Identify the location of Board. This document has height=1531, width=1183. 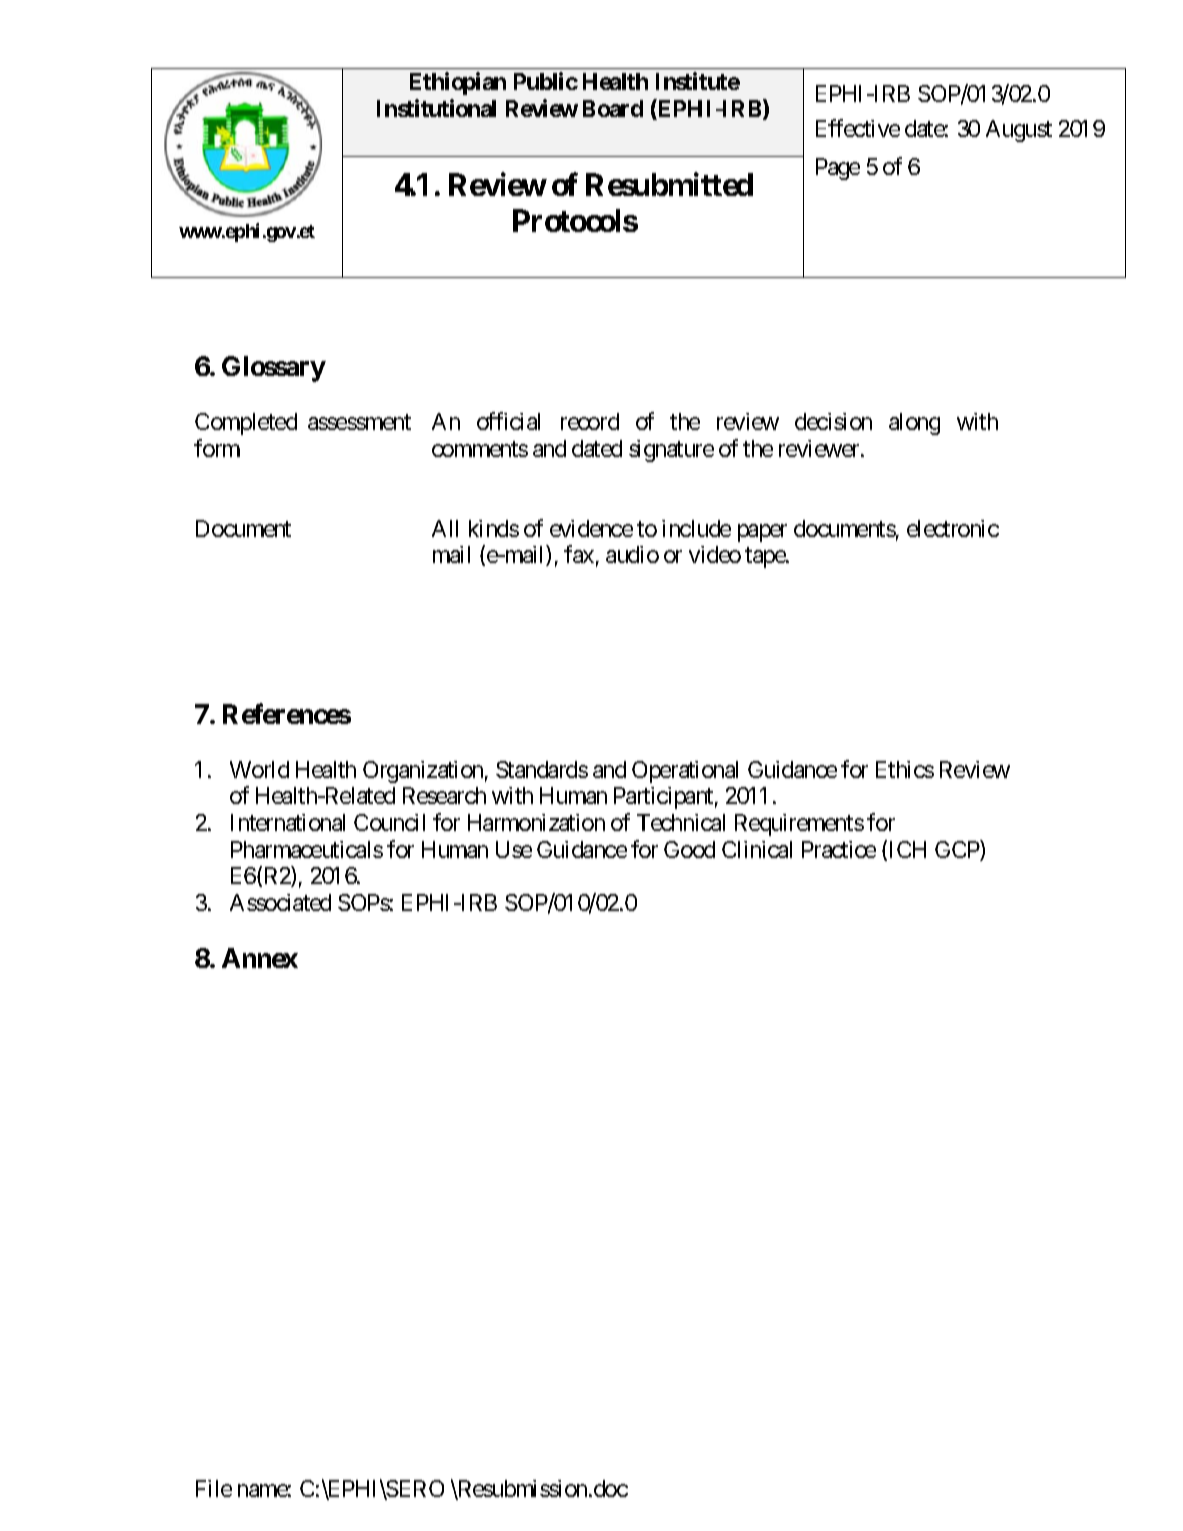
(613, 108).
